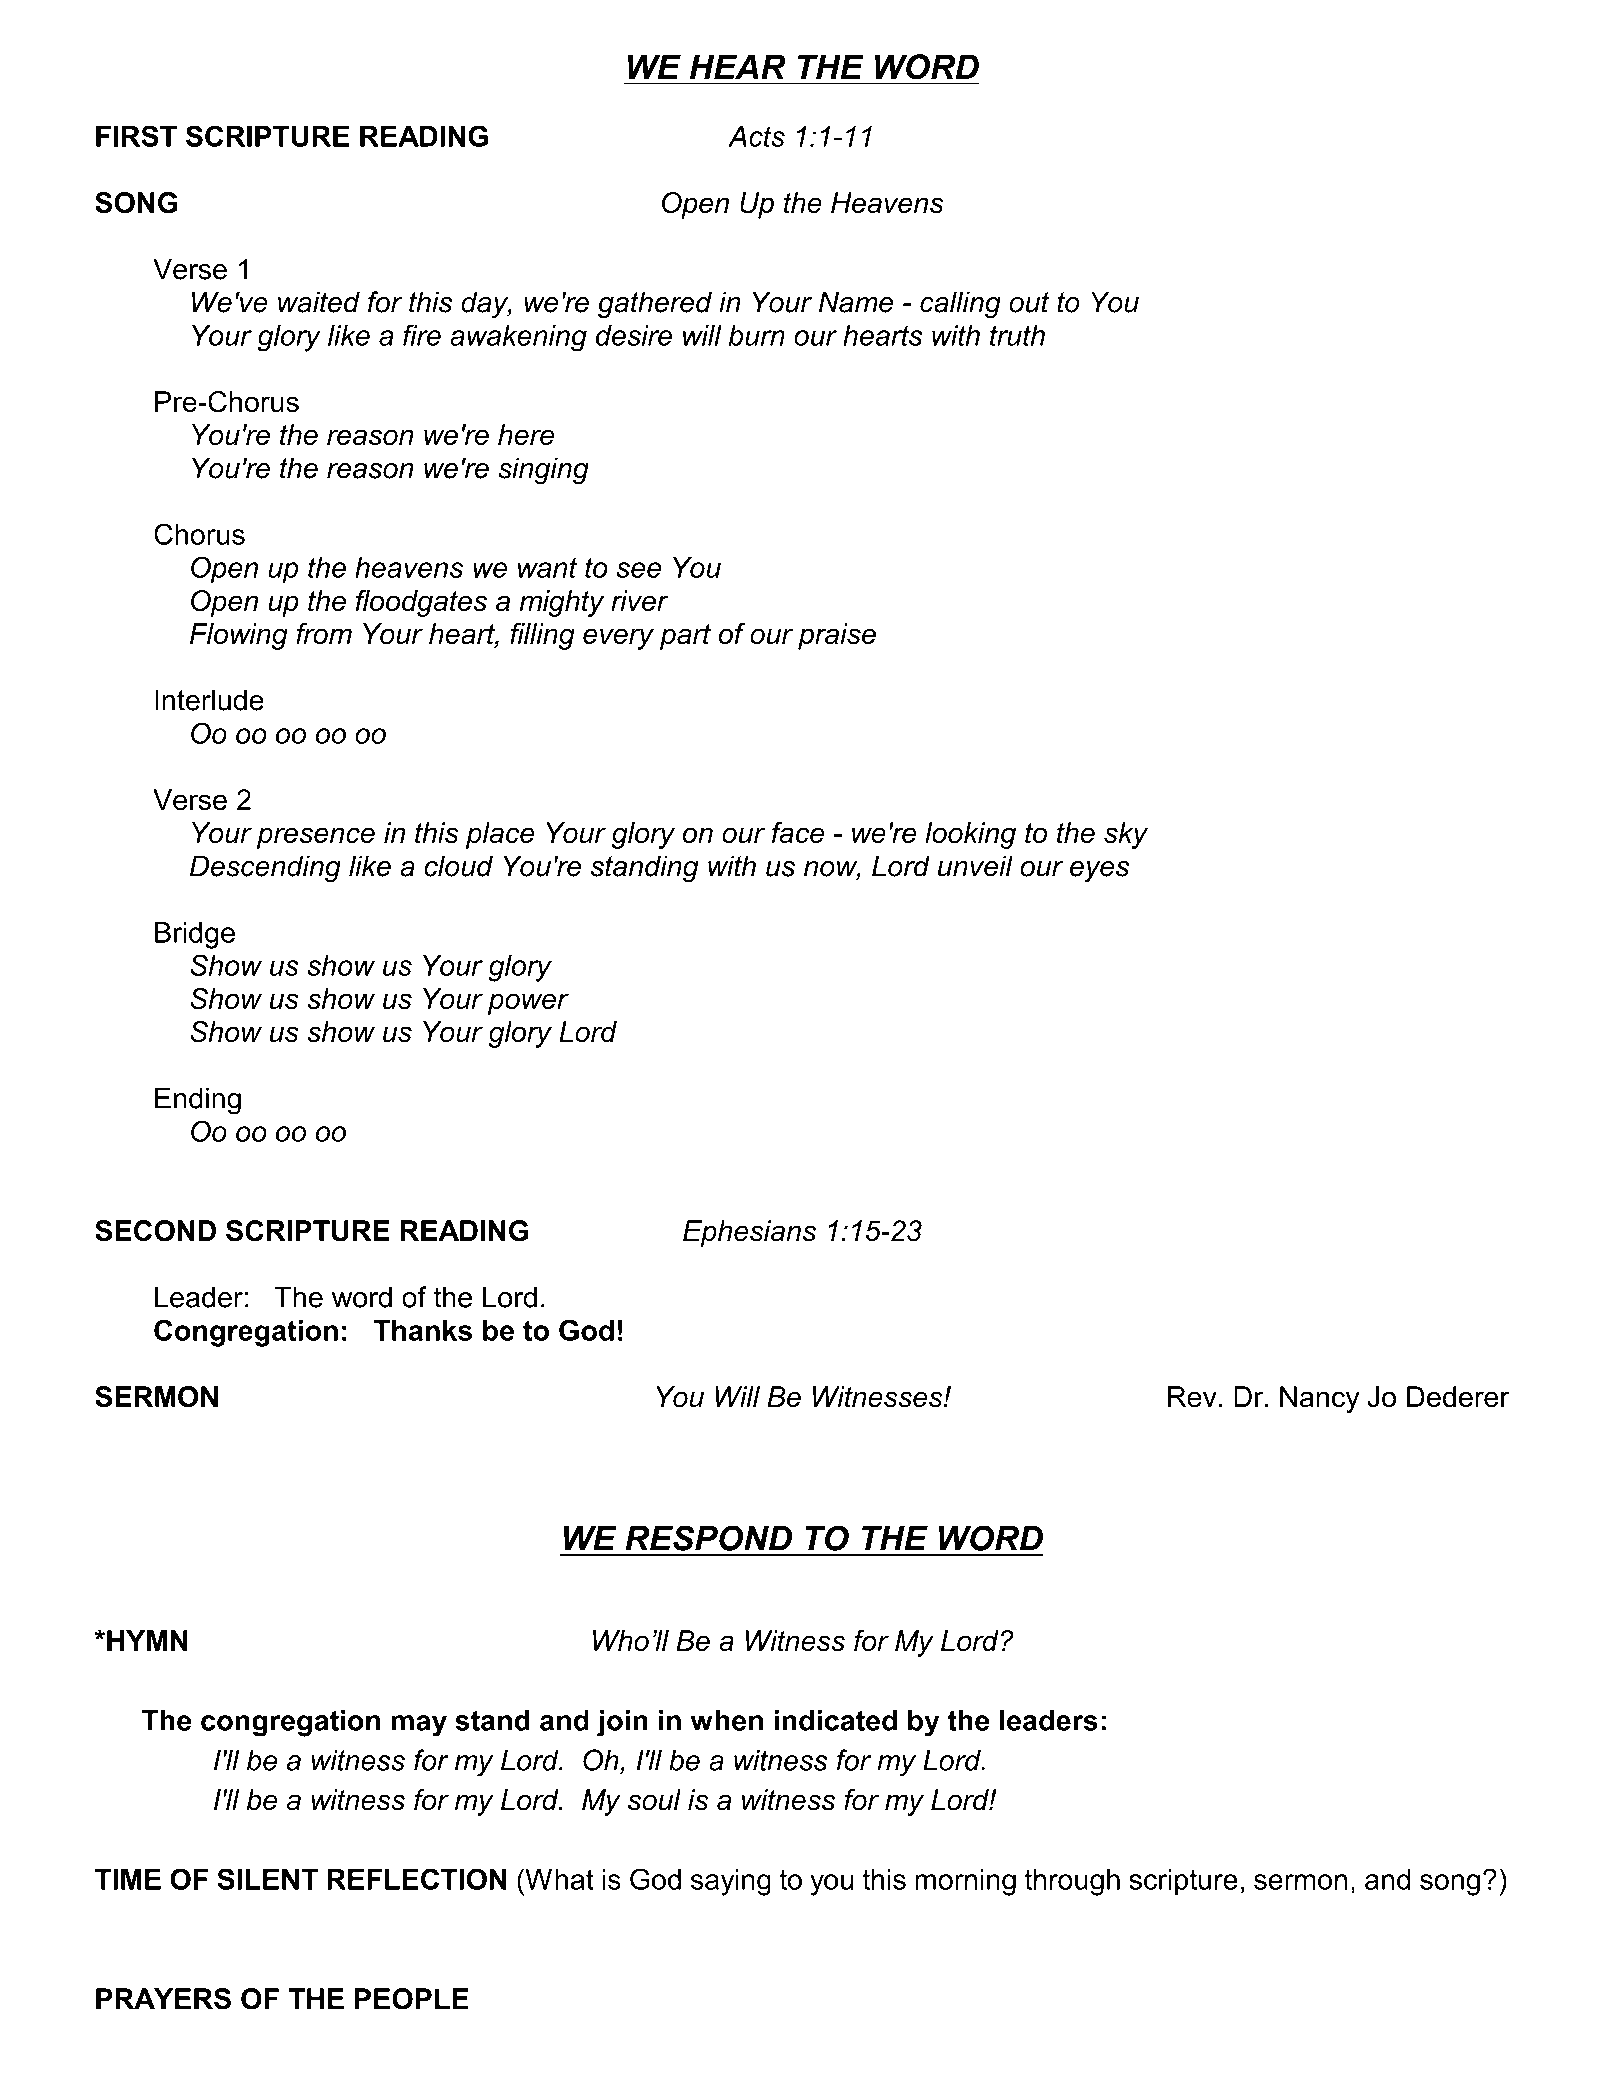 This screenshot has width=1603, height=2075. What do you see at coordinates (731, 1882) in the screenshot?
I see `saying` at bounding box center [731, 1882].
